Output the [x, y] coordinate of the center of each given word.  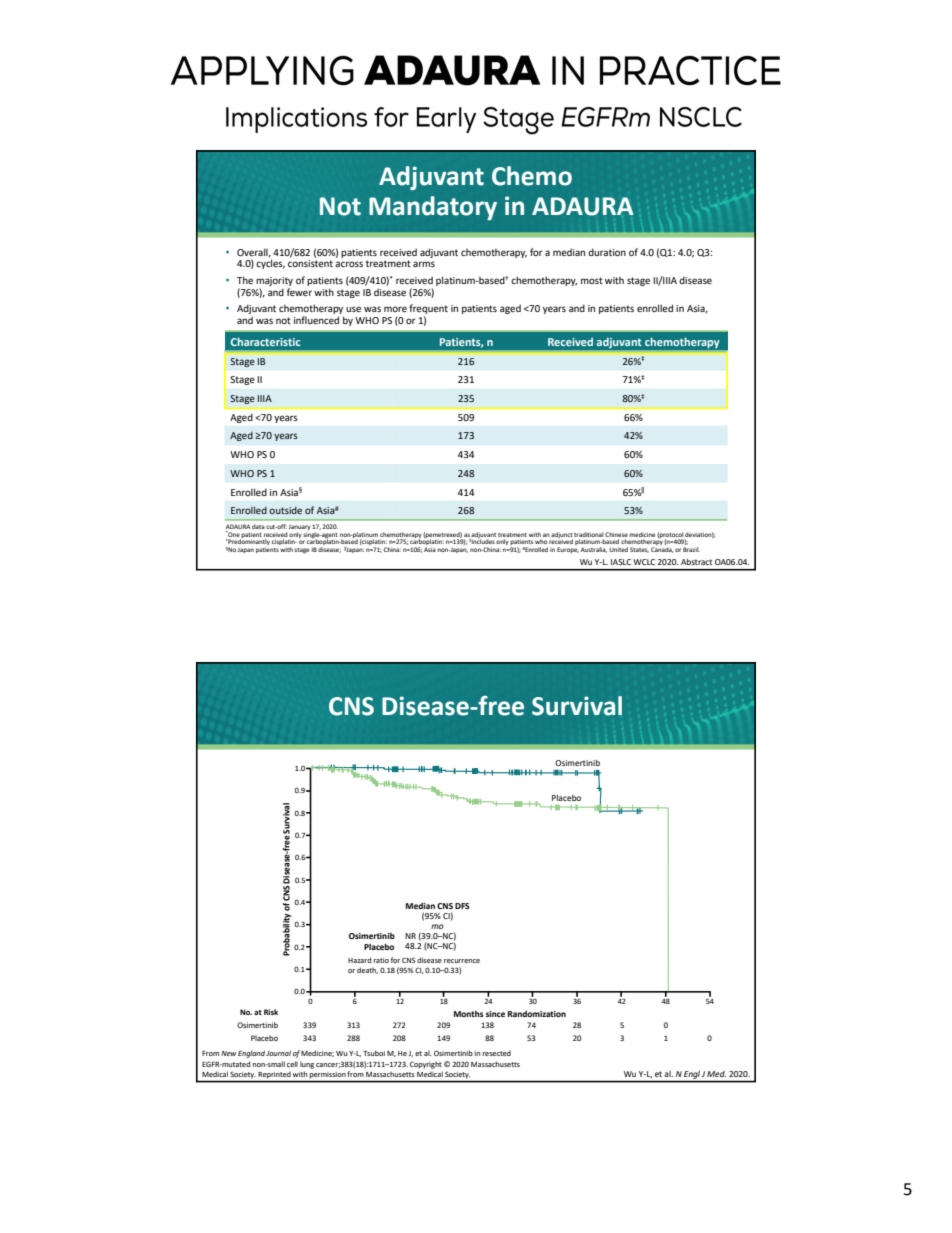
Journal [278, 1053]
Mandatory [433, 208]
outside [285, 510]
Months [468, 1013]
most [592, 280]
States [639, 550]
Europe [568, 550]
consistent [310, 263]
